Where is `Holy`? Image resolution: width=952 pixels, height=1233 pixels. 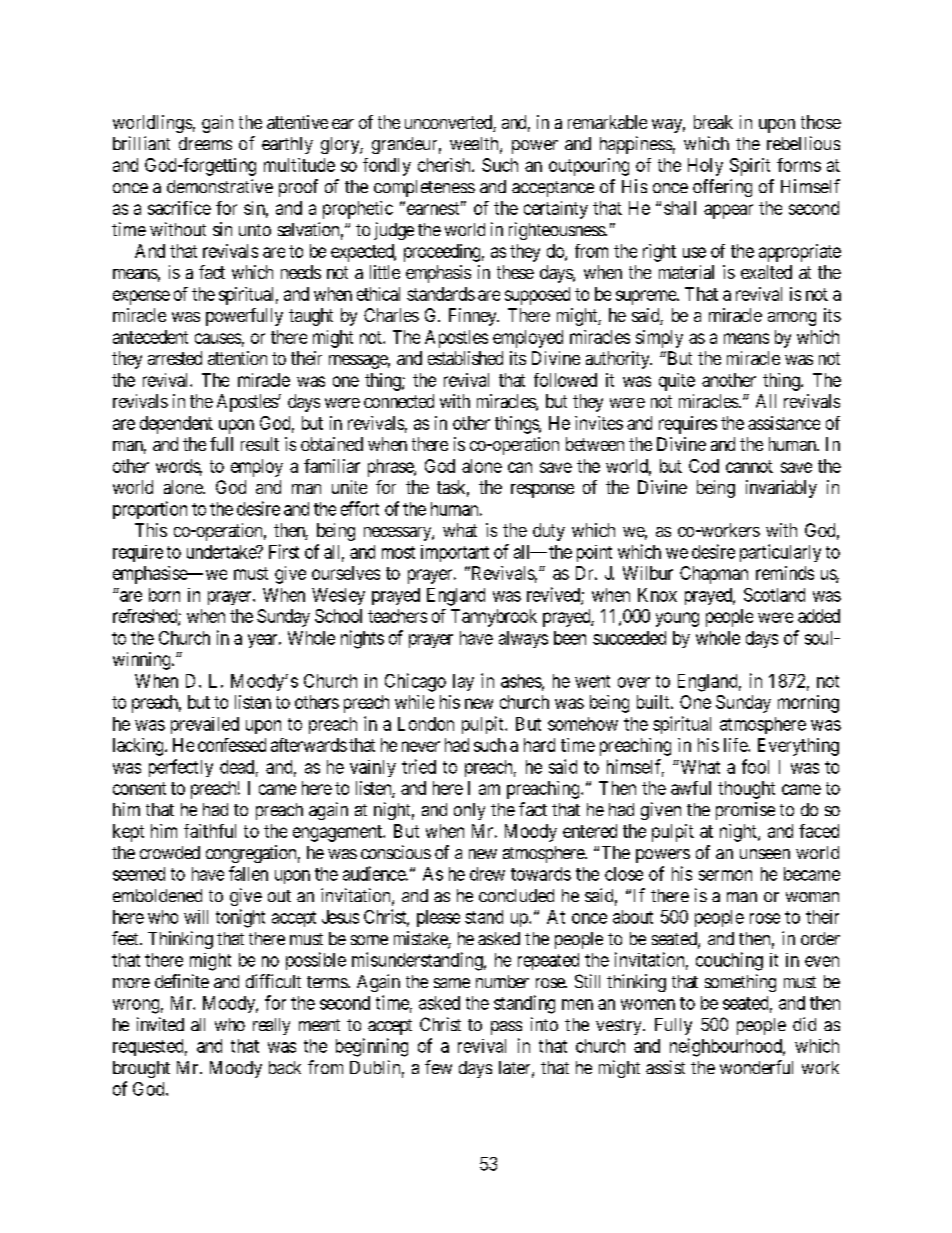
Holy is located at coordinates (705, 167).
